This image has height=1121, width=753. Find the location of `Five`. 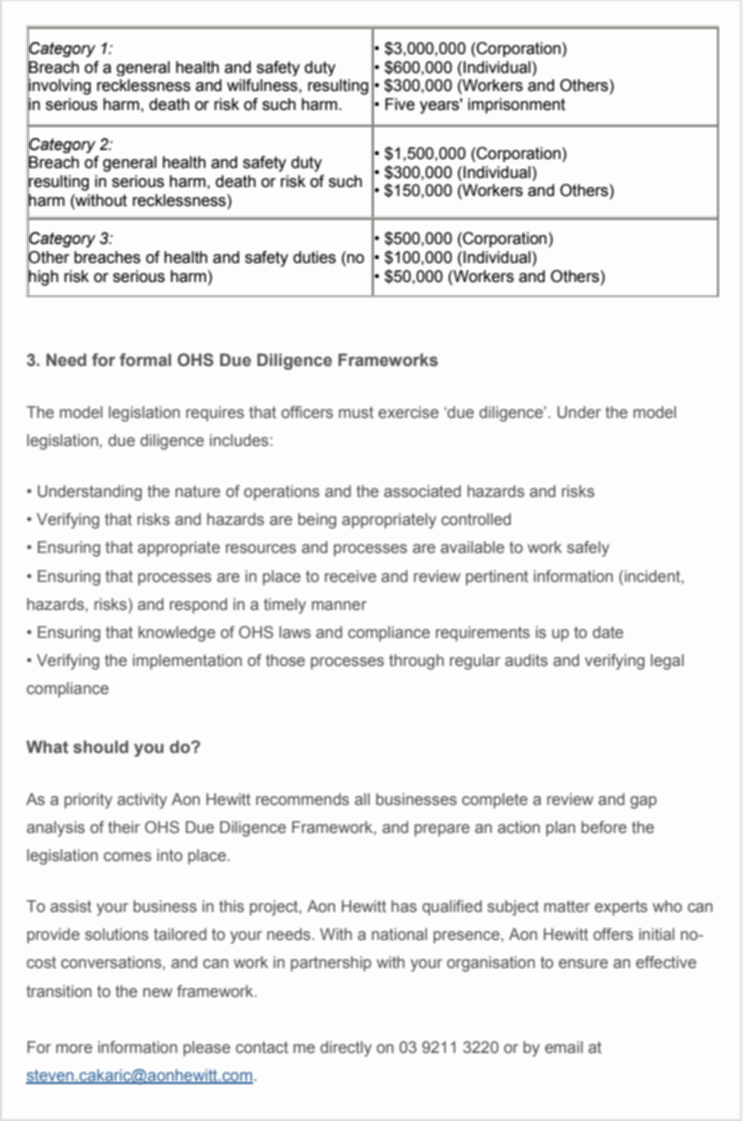

Five is located at coordinates (400, 104).
